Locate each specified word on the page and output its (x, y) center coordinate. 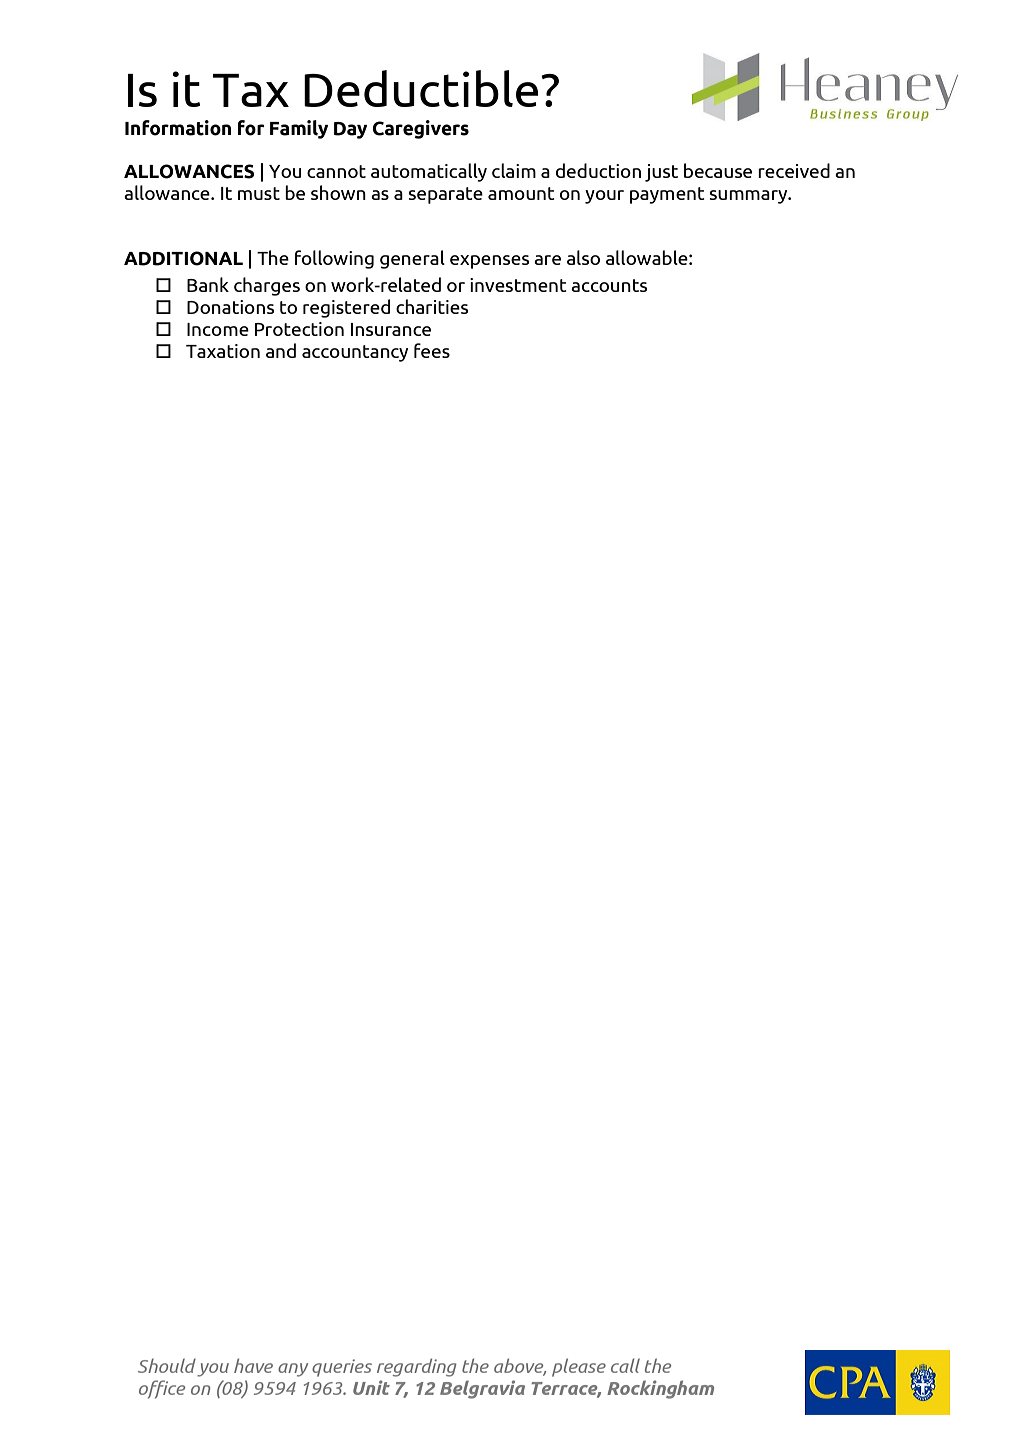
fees (432, 350)
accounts (609, 285)
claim (514, 170)
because (718, 170)
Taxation (223, 351)
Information (178, 128)
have (253, 1365)
